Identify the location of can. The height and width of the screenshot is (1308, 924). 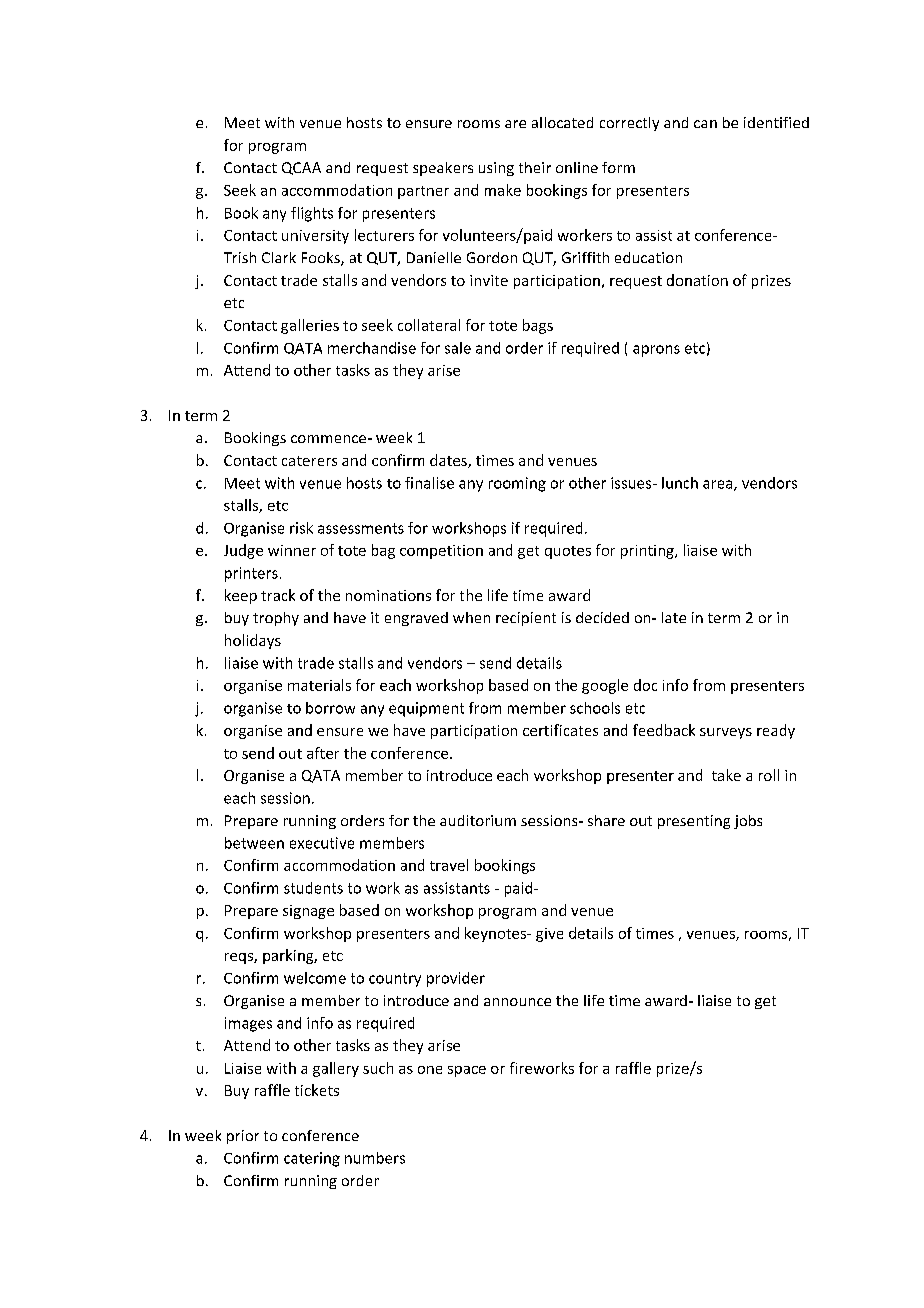
(705, 124).
